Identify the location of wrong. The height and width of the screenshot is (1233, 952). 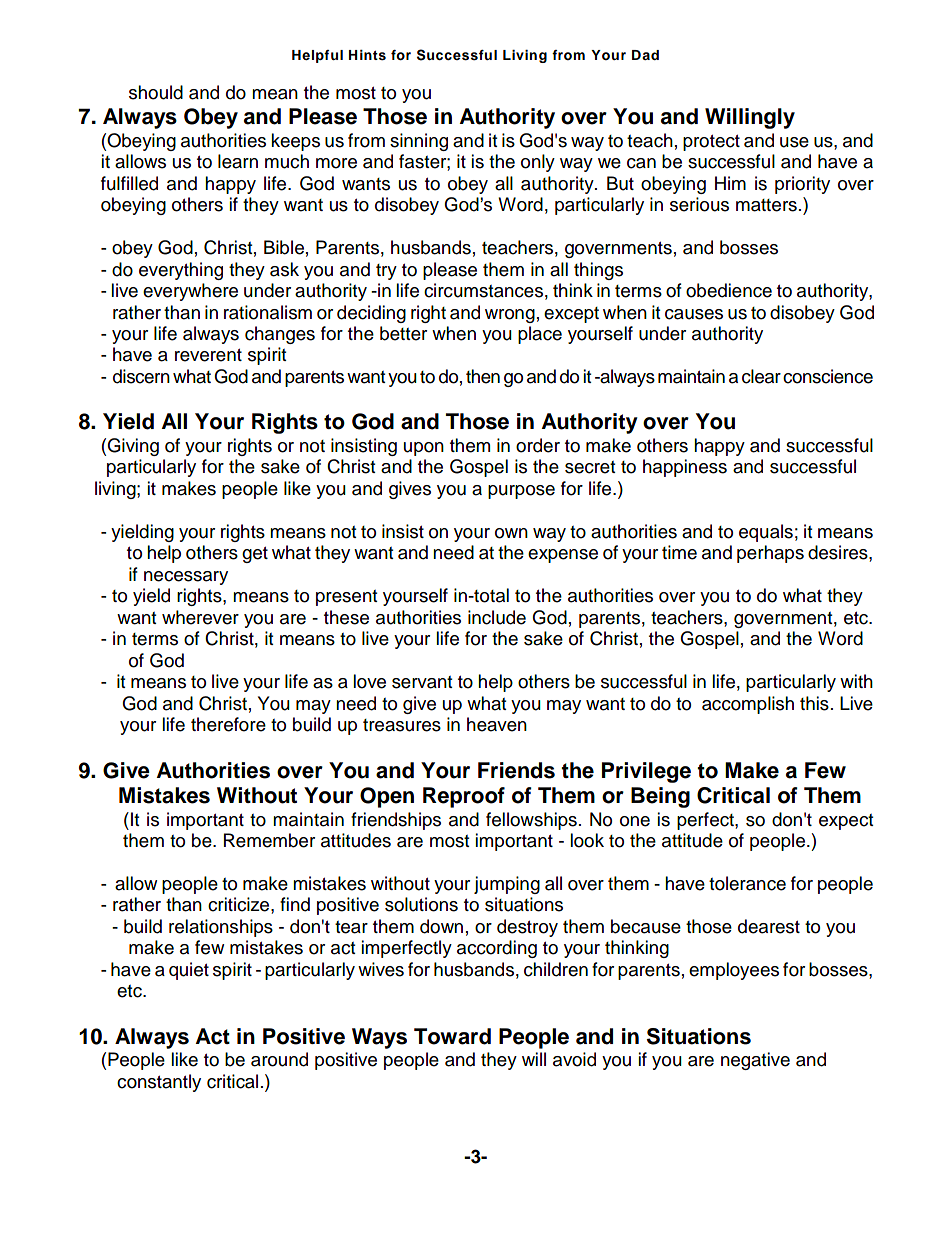
(510, 316).
